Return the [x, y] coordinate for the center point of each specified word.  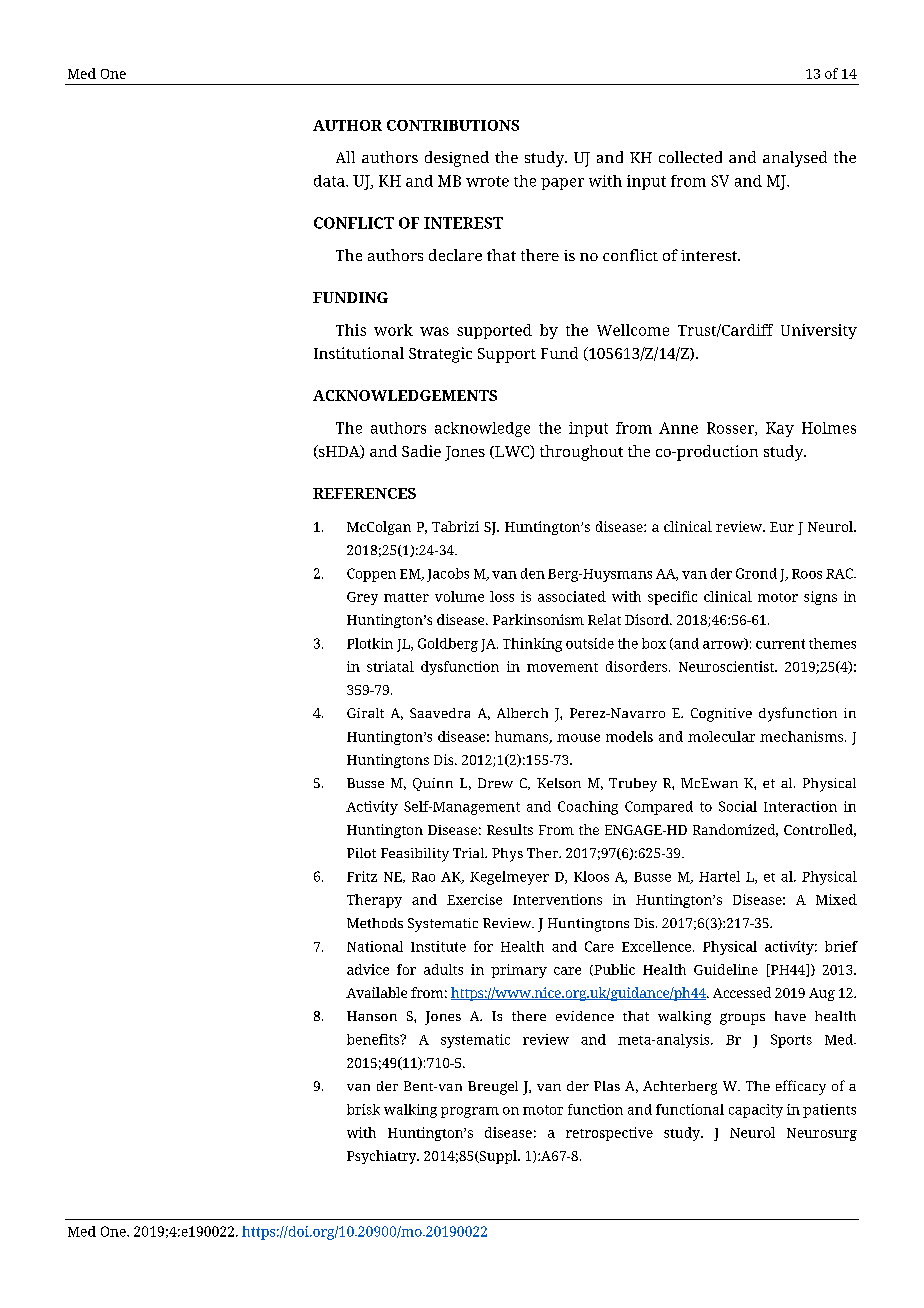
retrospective [609, 1134]
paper [562, 184]
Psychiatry [383, 1157]
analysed [795, 159]
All [345, 157]
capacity [756, 1111]
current [780, 644]
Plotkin [370, 643]
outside [590, 643]
